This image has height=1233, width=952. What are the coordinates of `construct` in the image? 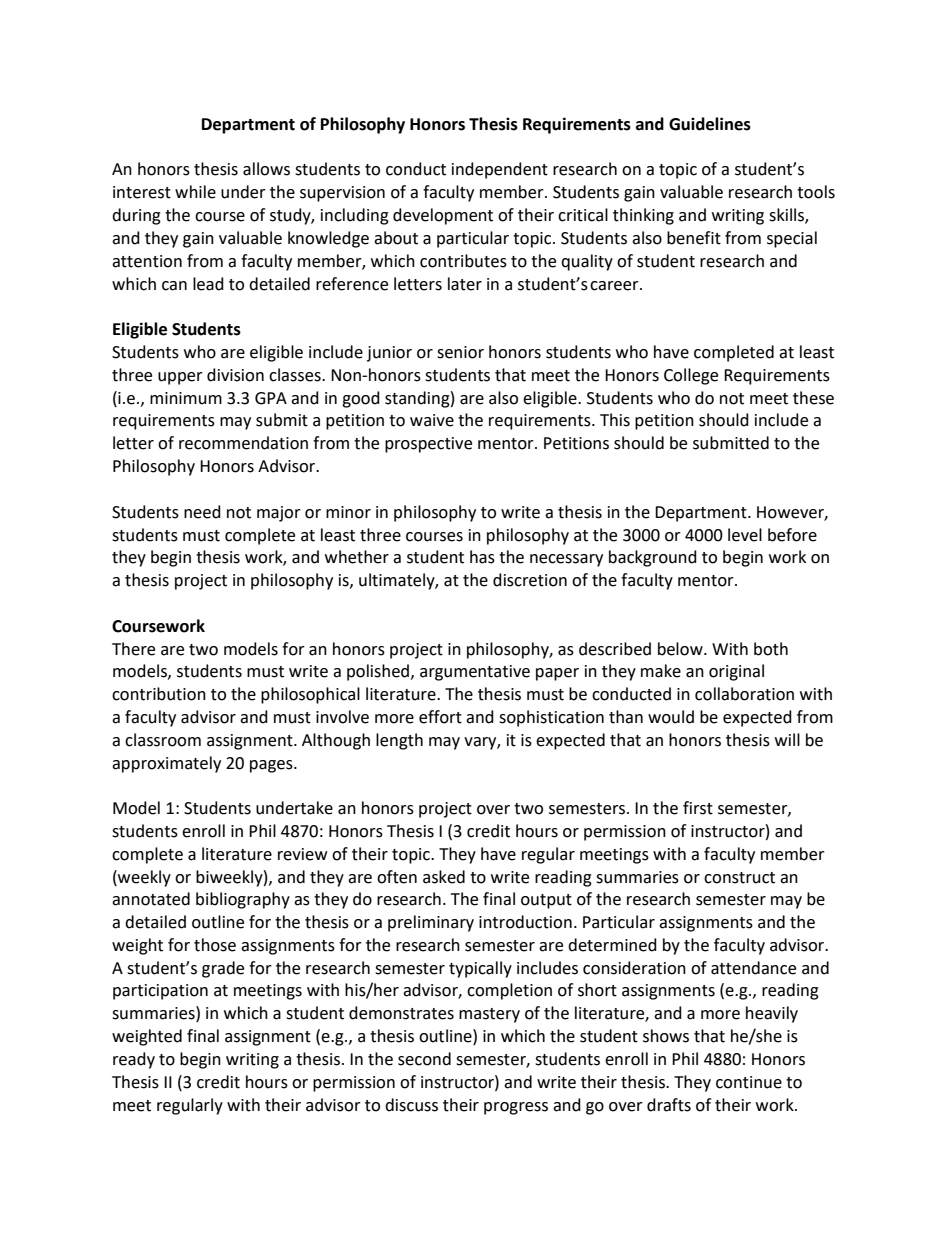 It's located at (739, 878).
